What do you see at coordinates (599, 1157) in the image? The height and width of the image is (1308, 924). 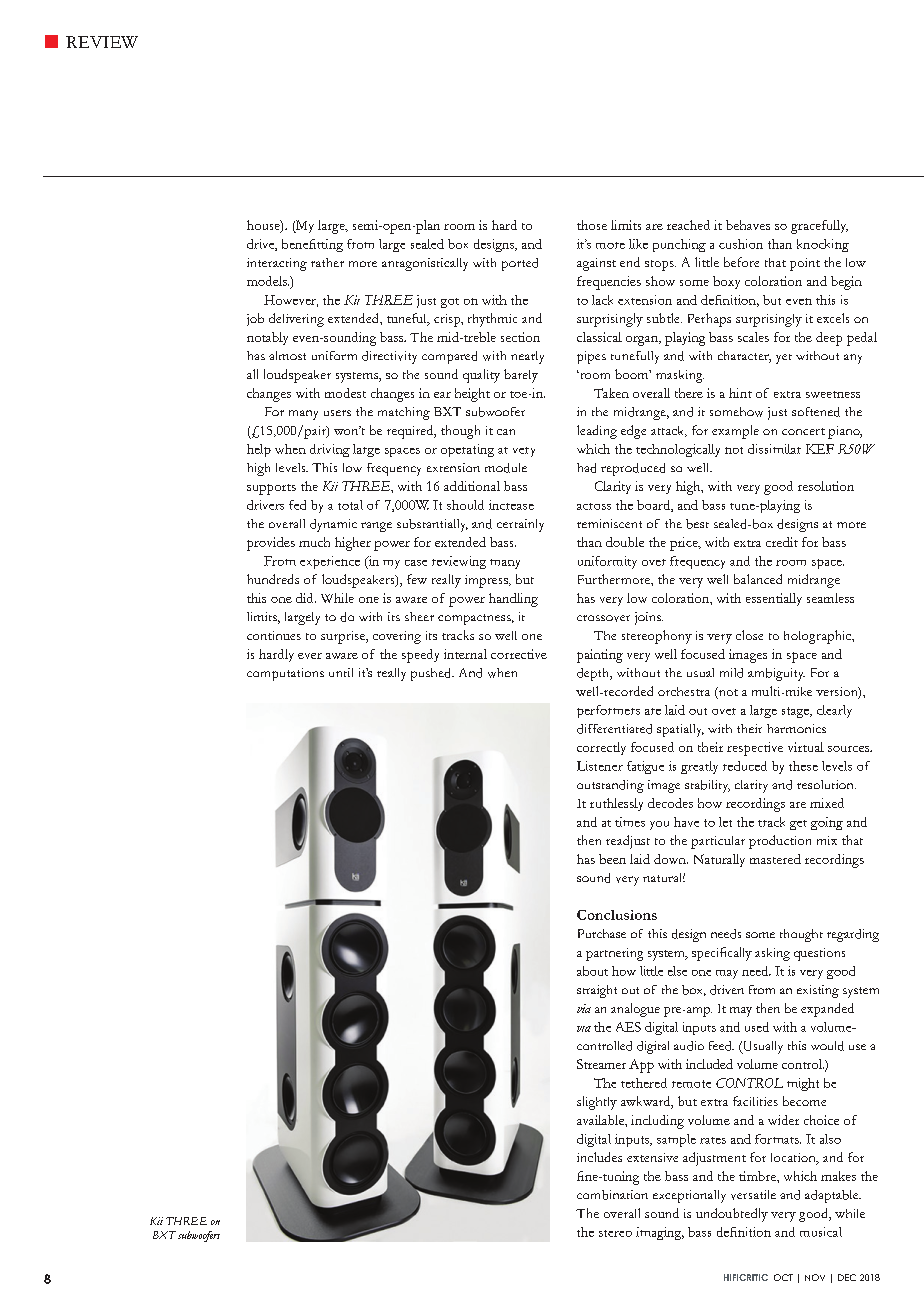 I see `includes` at bounding box center [599, 1157].
